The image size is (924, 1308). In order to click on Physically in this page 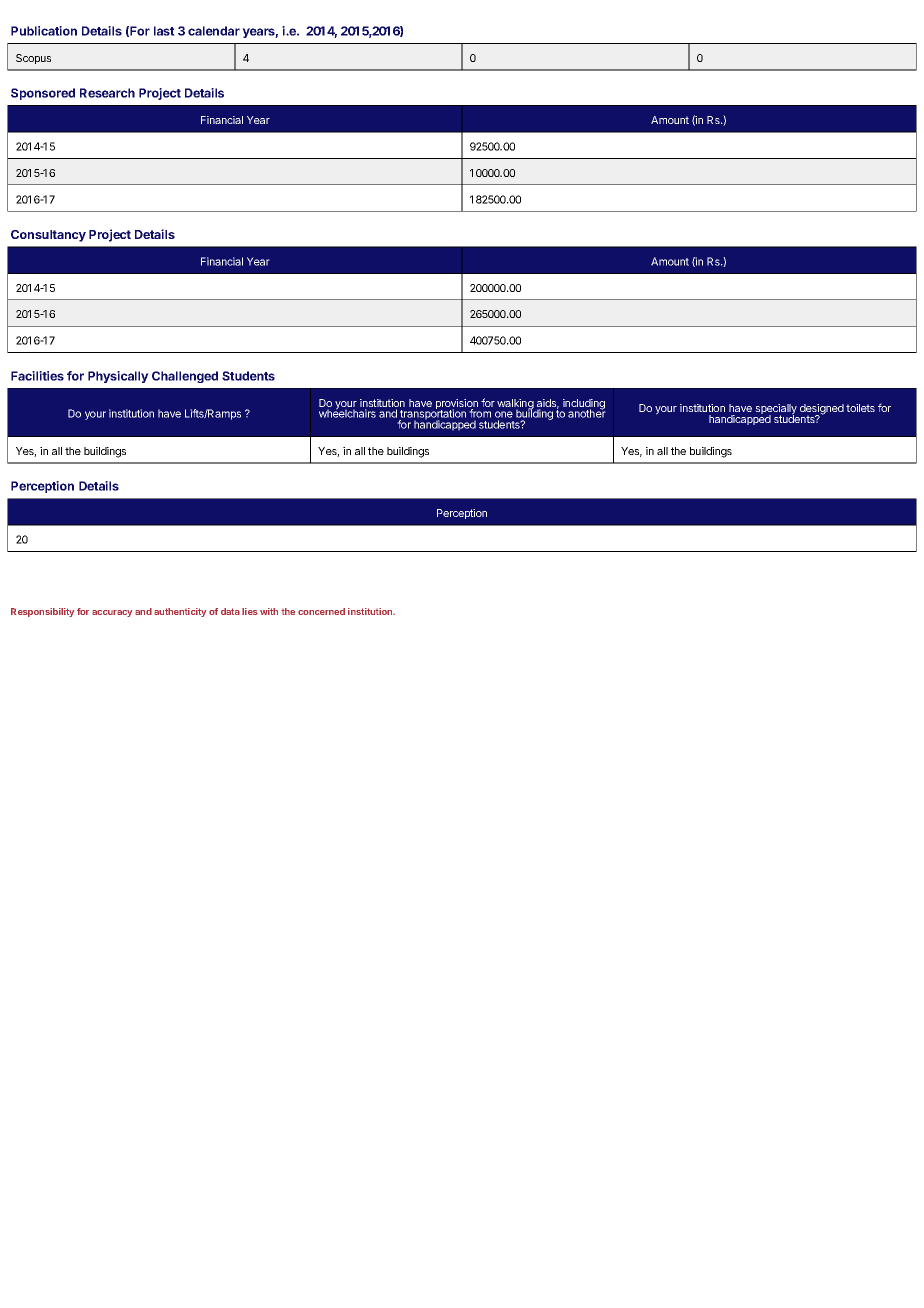, I will do `click(118, 377)`.
